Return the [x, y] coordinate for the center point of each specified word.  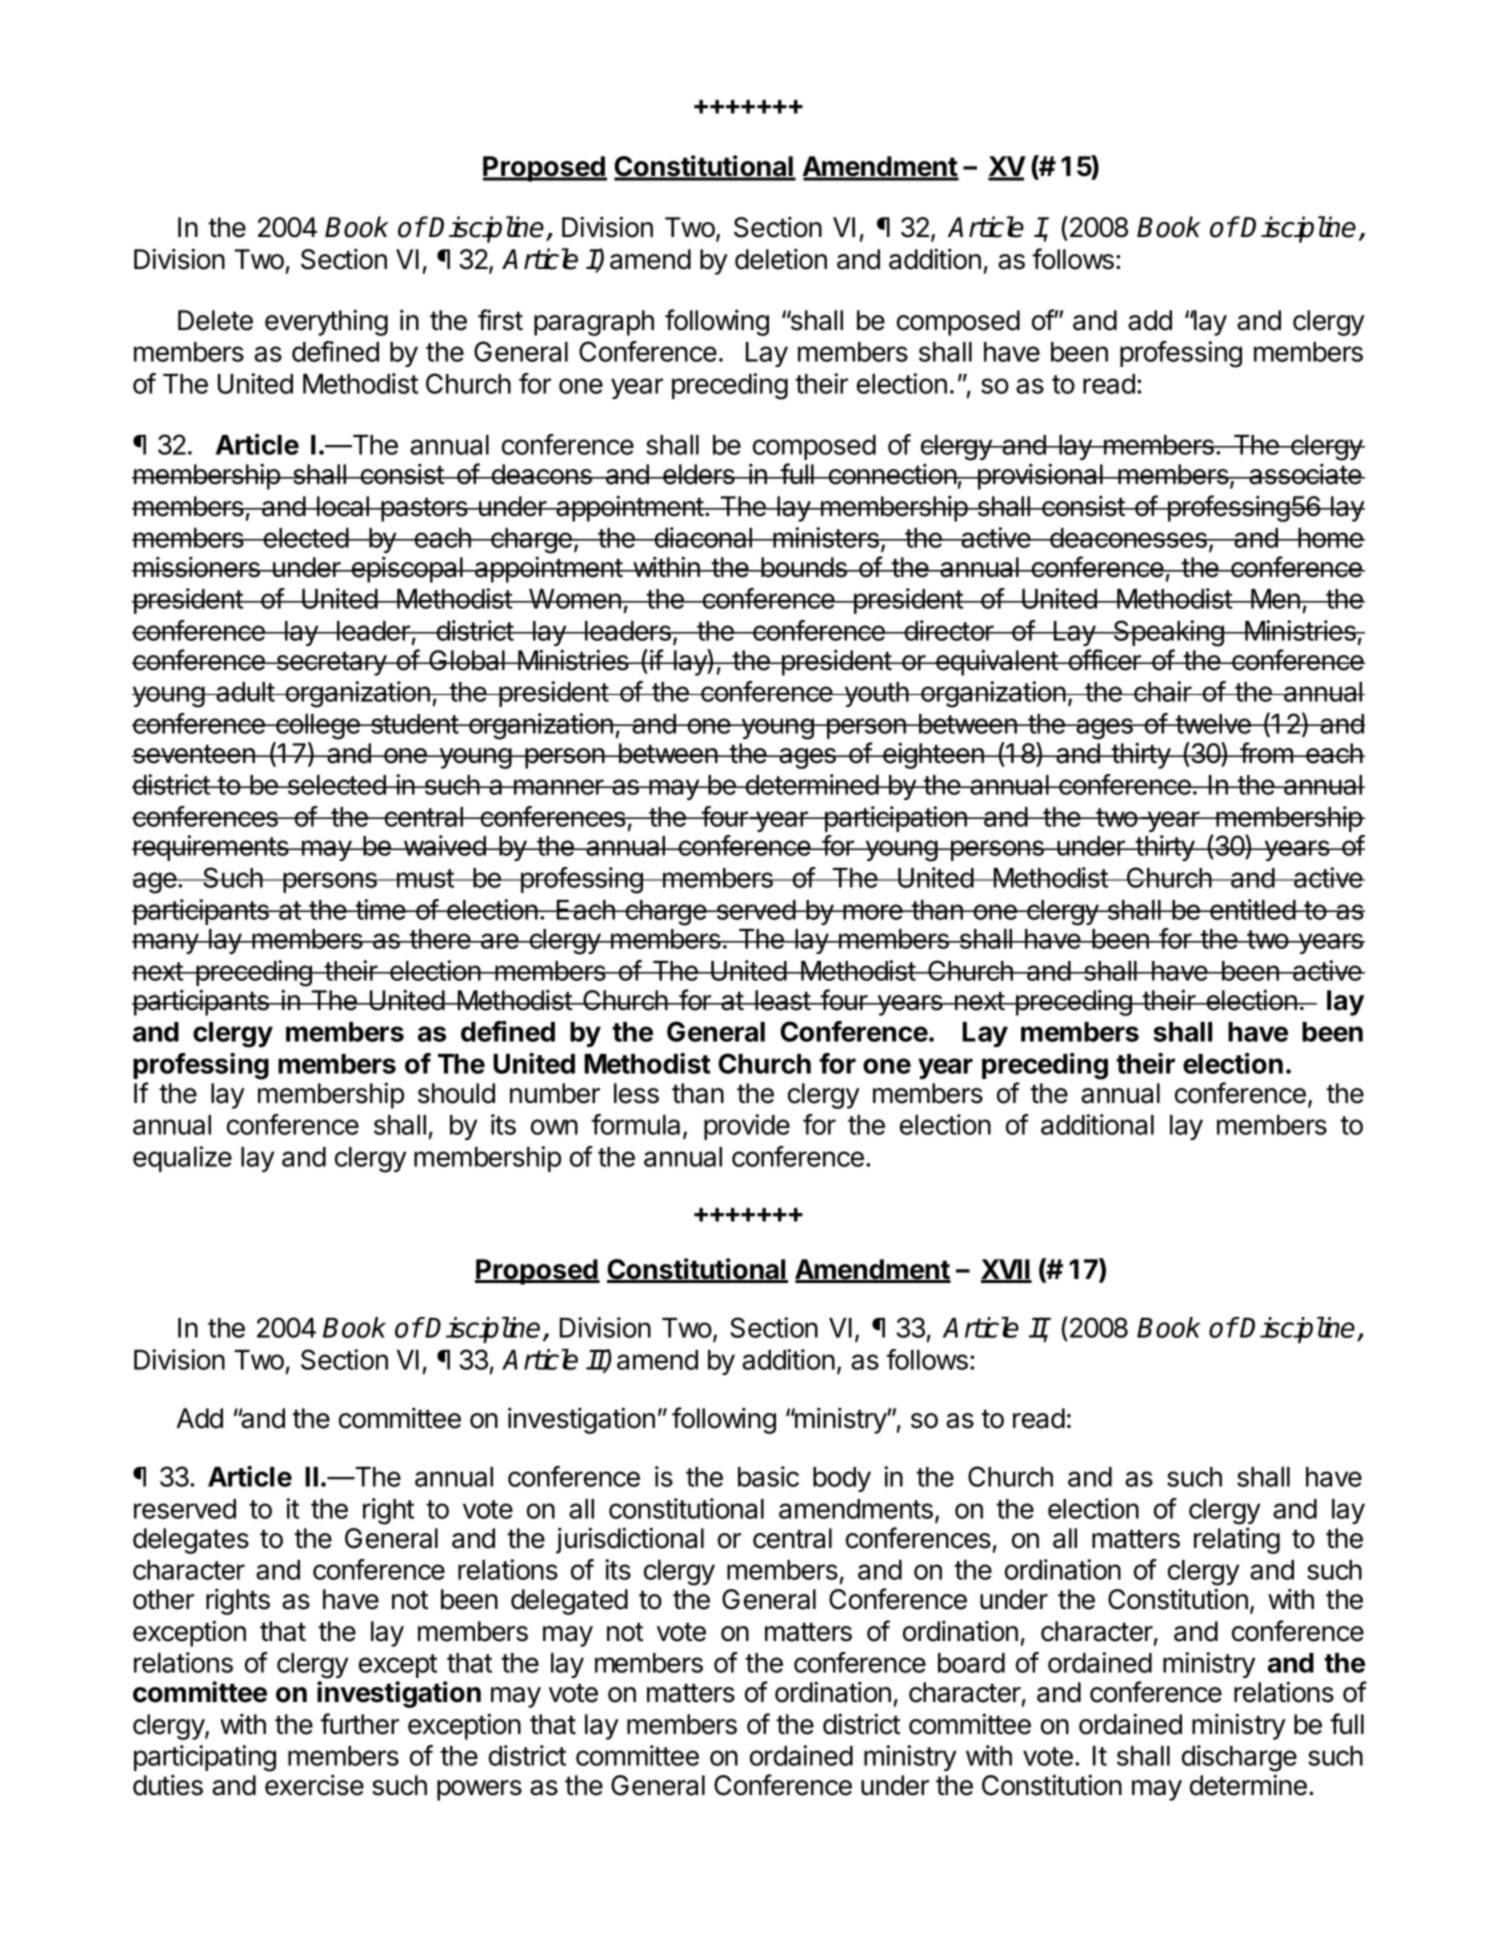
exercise [314, 1785]
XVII [1006, 1270]
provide [747, 1127]
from [1266, 753]
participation [895, 819]
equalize [182, 1159]
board [971, 1663]
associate [1305, 474]
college [318, 727]
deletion [781, 259]
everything [326, 322]
